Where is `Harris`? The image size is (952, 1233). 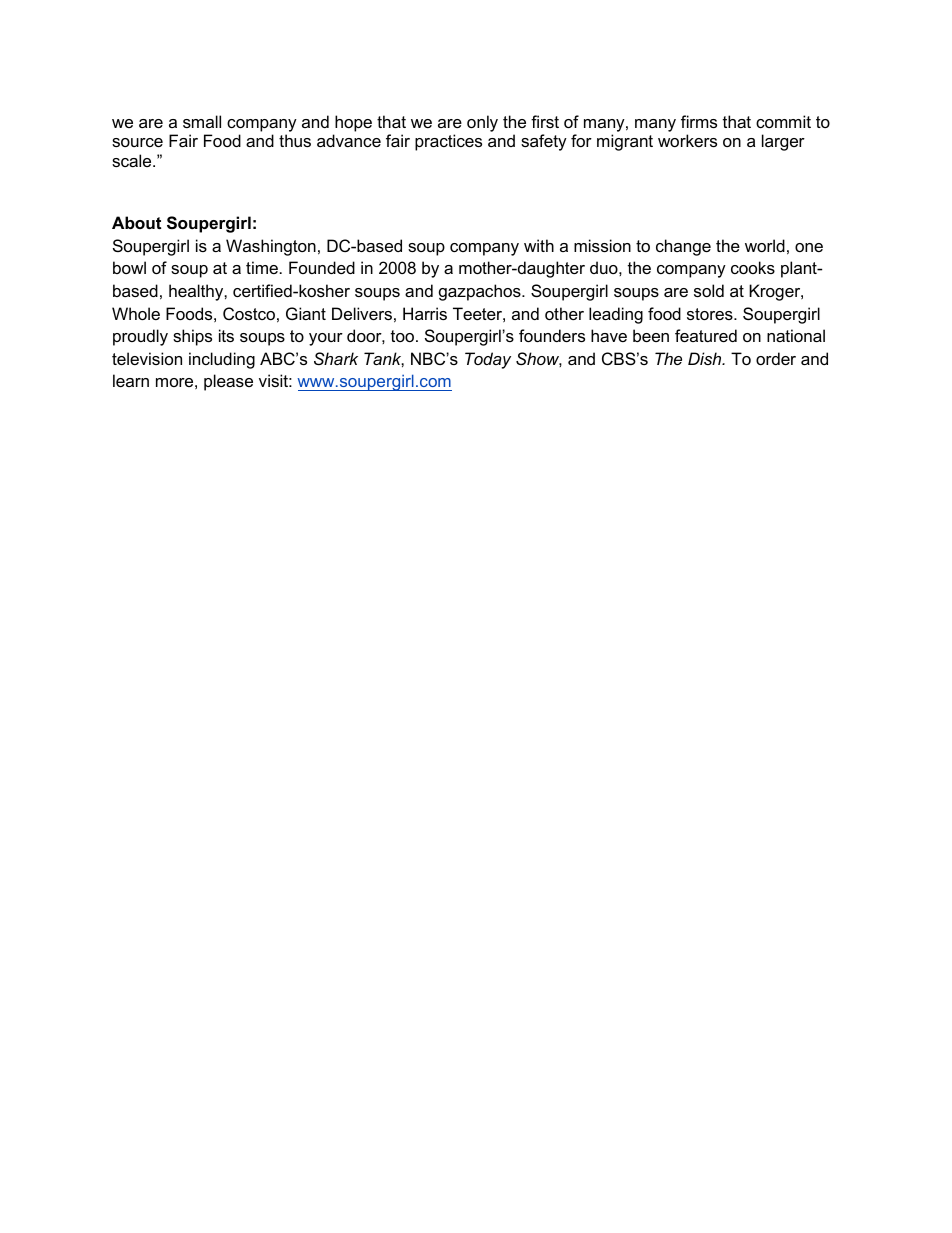 Harris is located at coordinates (425, 313).
